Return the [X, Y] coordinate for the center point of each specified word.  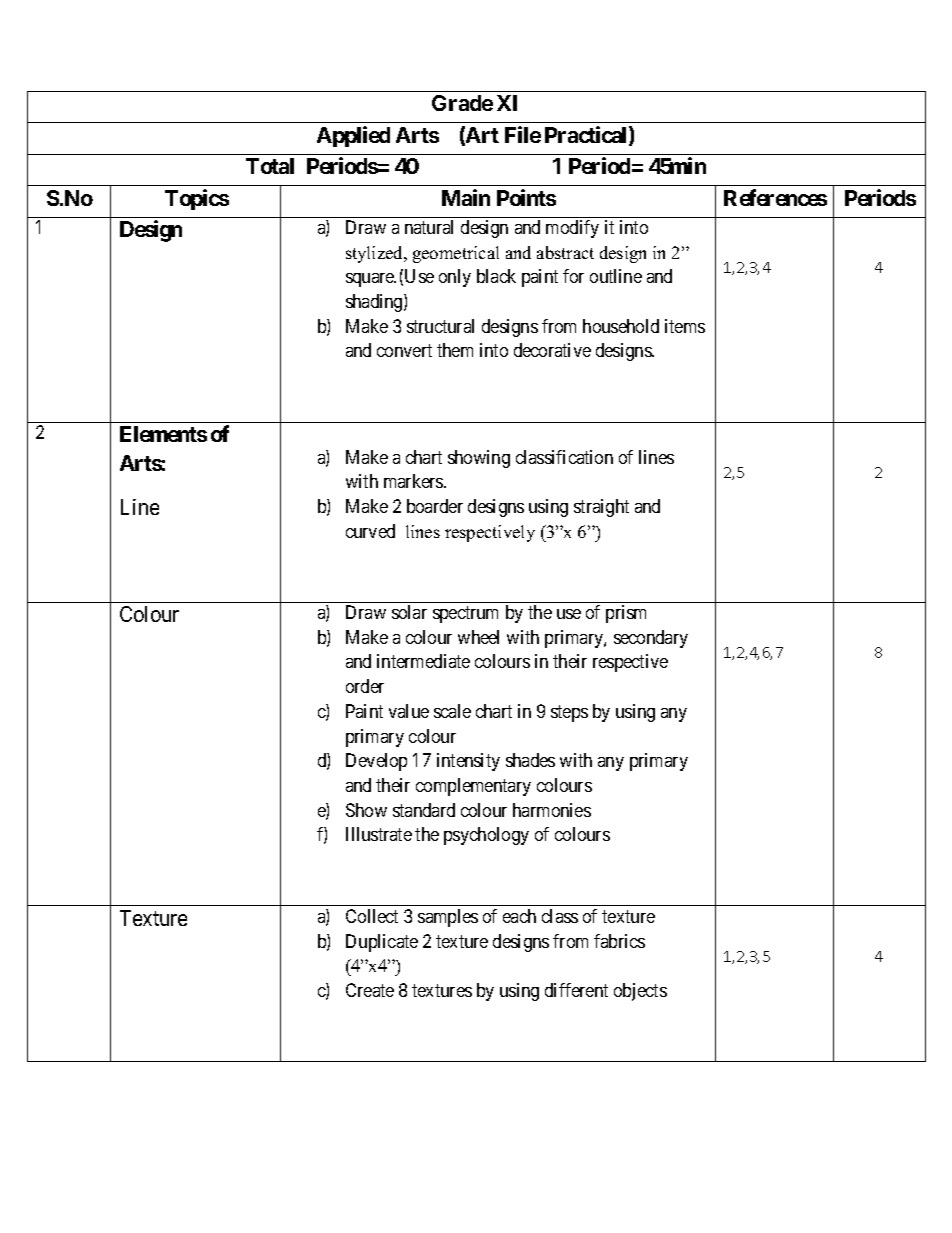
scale [452, 711]
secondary [651, 639]
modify [572, 229]
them [455, 350]
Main [466, 197]
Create [370, 990]
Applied [353, 136]
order [365, 686]
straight [601, 508]
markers [414, 481]
